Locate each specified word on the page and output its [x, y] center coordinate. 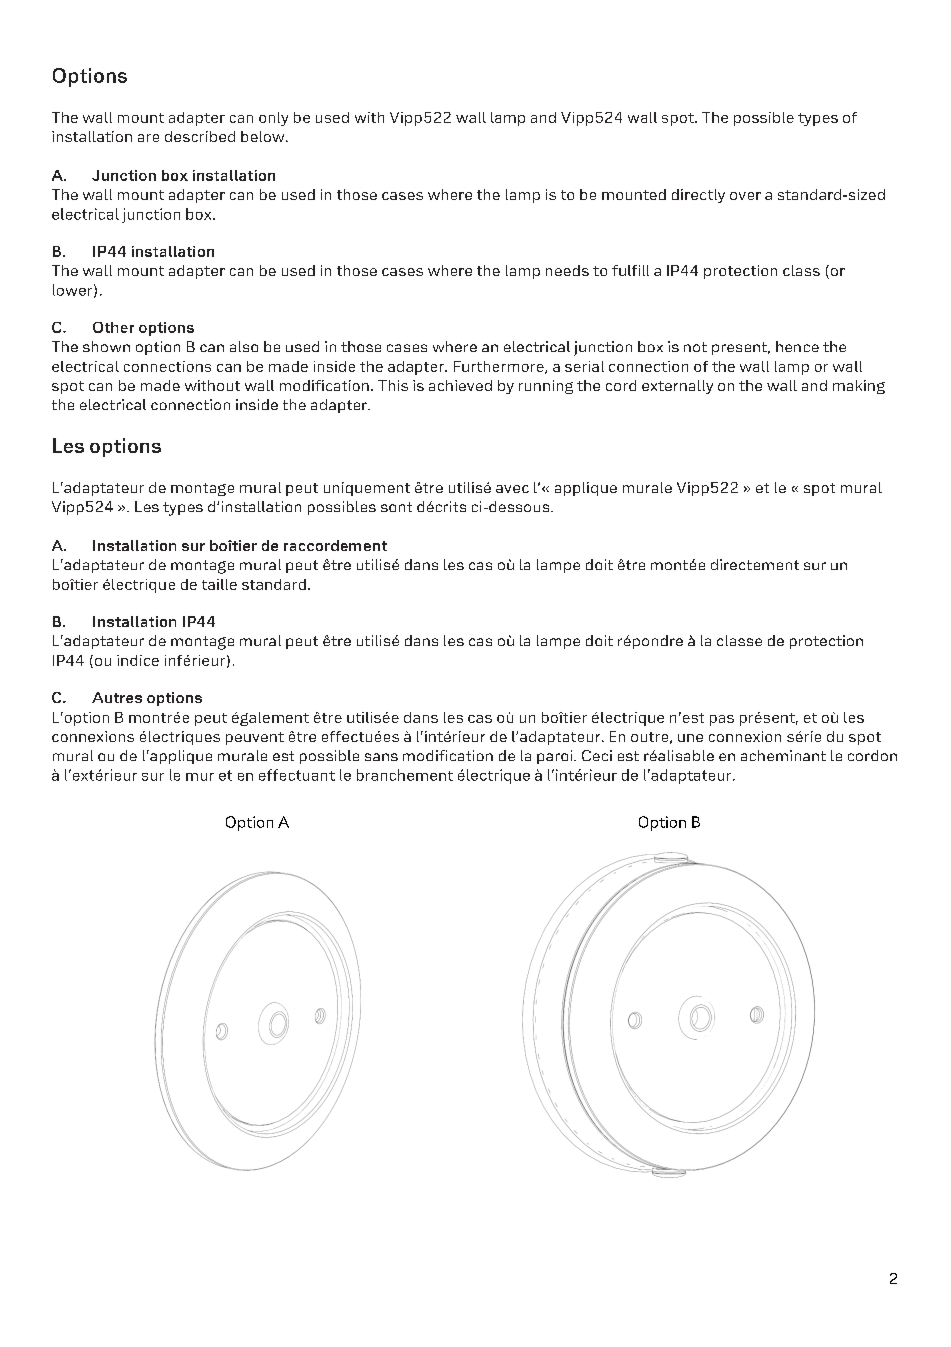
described [200, 136]
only [273, 119]
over [745, 196]
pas [722, 720]
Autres [117, 697]
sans [381, 757]
